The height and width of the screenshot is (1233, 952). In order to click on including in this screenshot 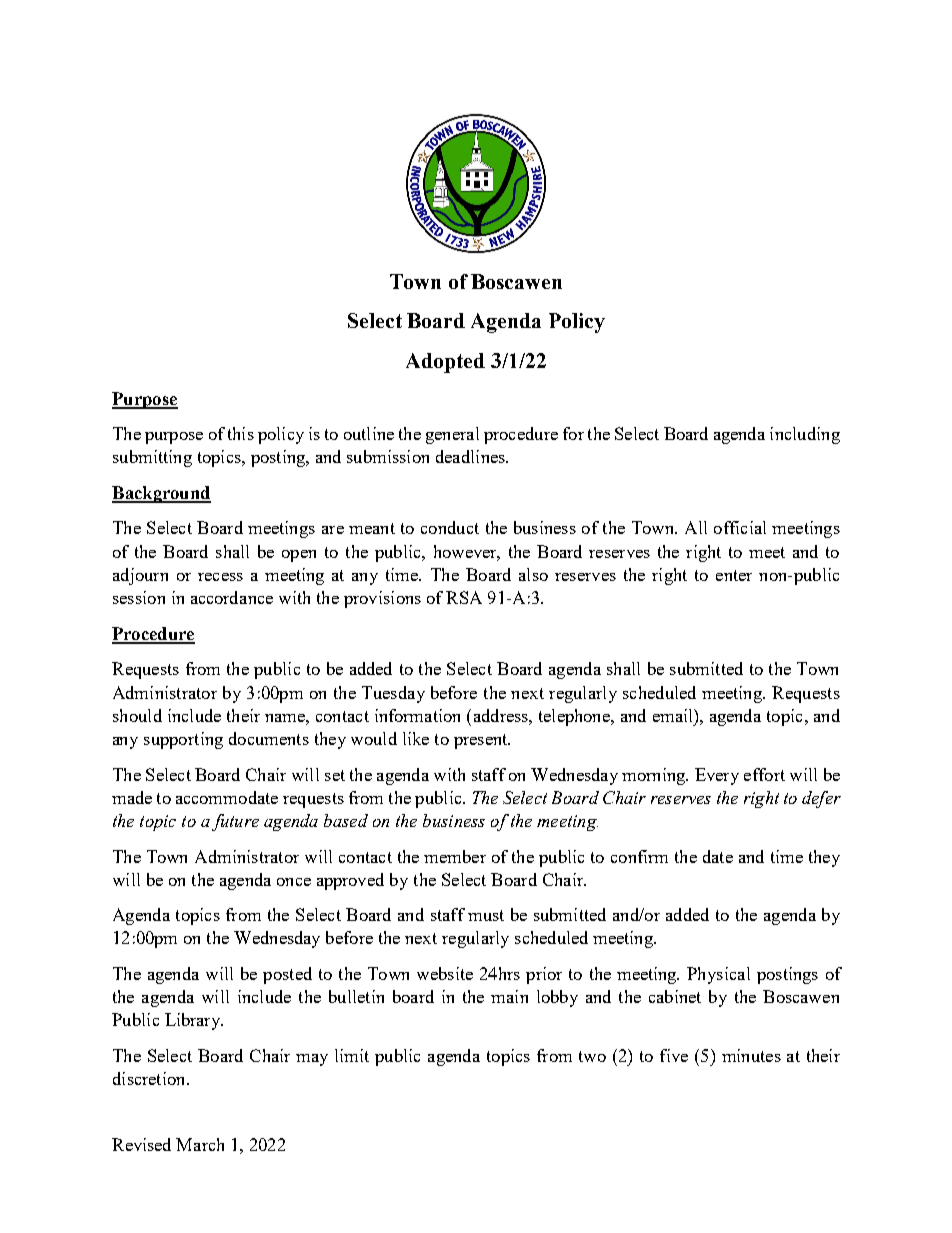, I will do `click(805, 435)`.
